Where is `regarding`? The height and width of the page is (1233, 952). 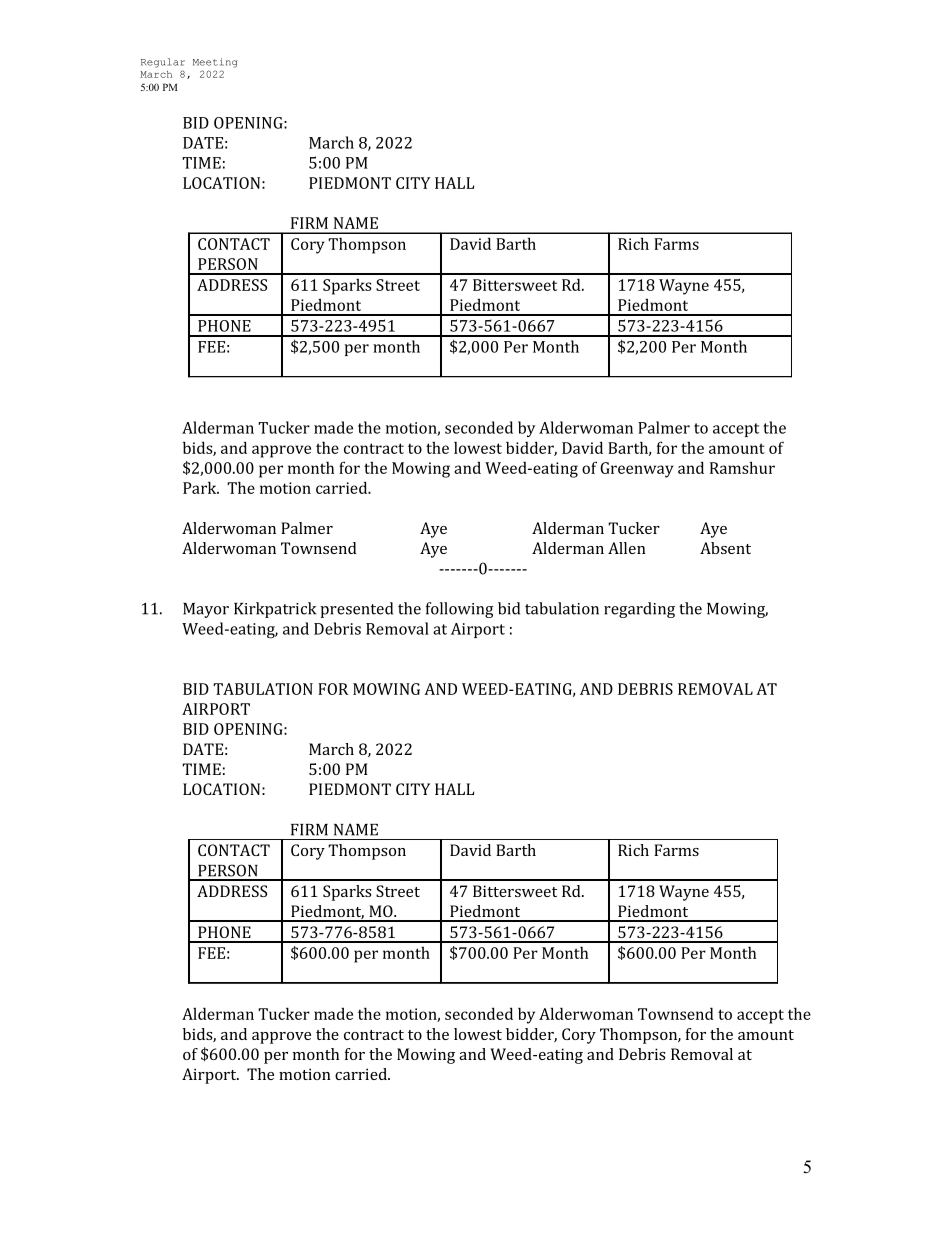
regarding is located at coordinates (639, 610).
